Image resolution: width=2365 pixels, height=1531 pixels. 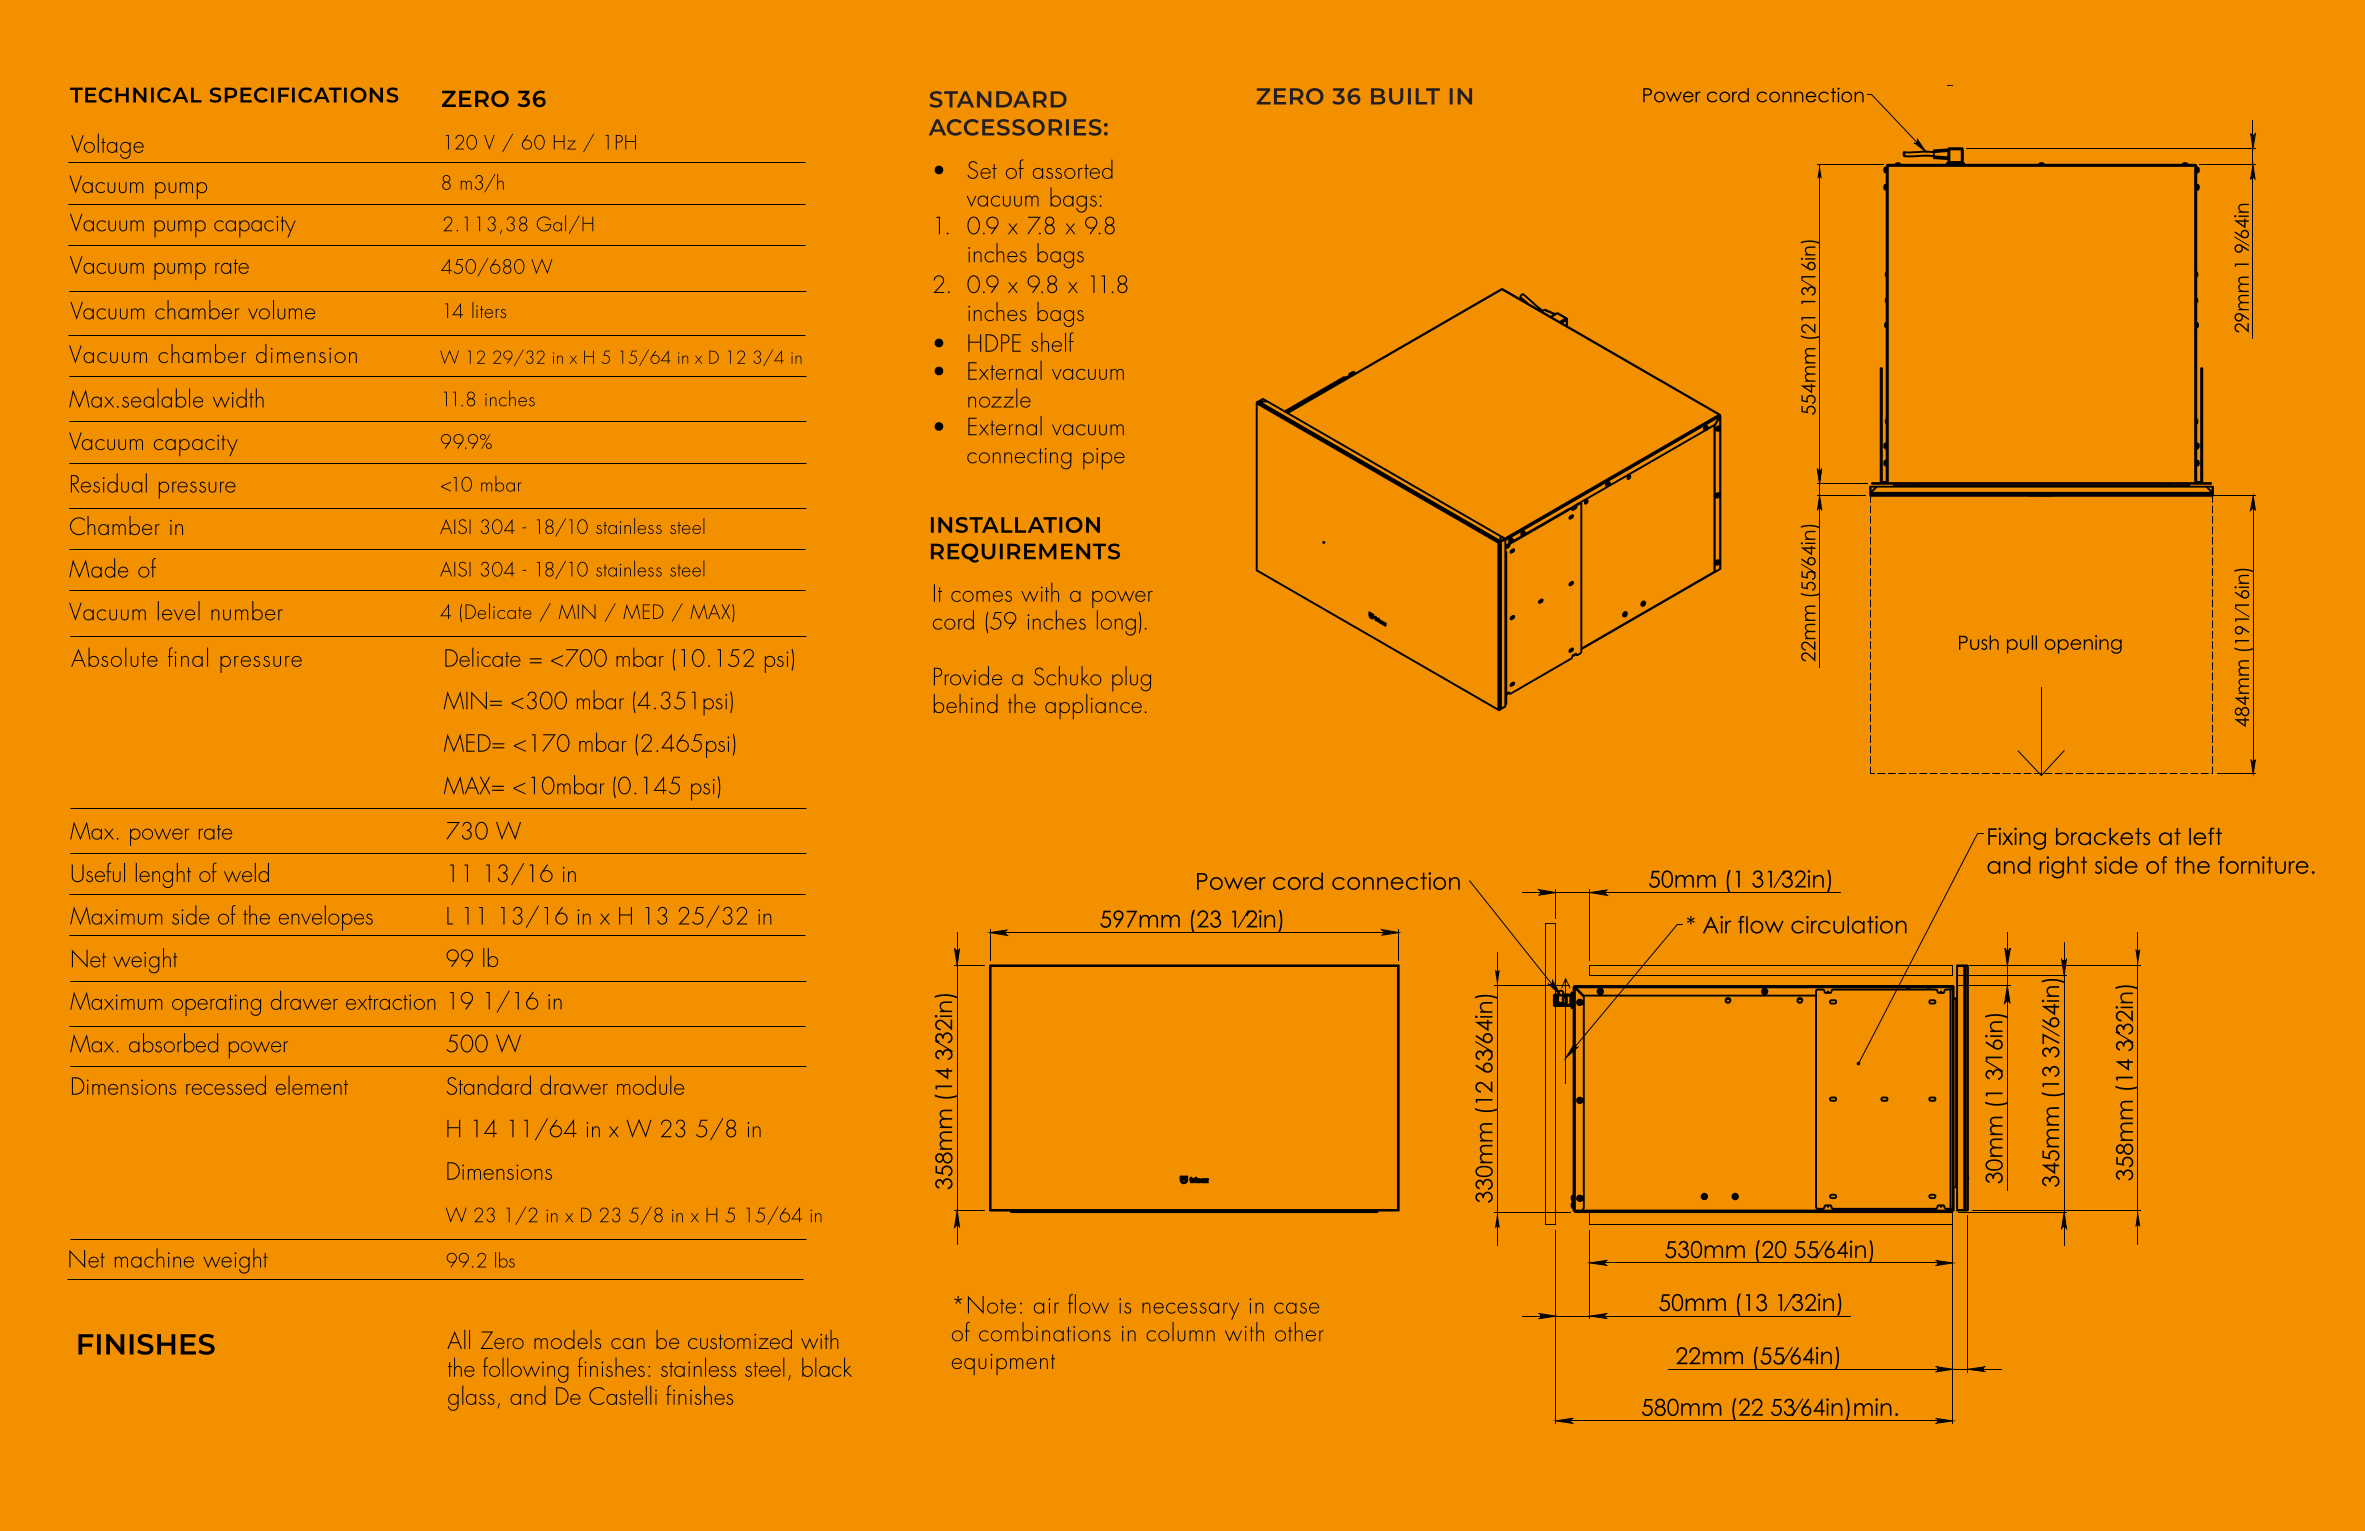 What do you see at coordinates (304, 95) in the screenshot?
I see `SPECIFICATIONS` at bounding box center [304, 95].
